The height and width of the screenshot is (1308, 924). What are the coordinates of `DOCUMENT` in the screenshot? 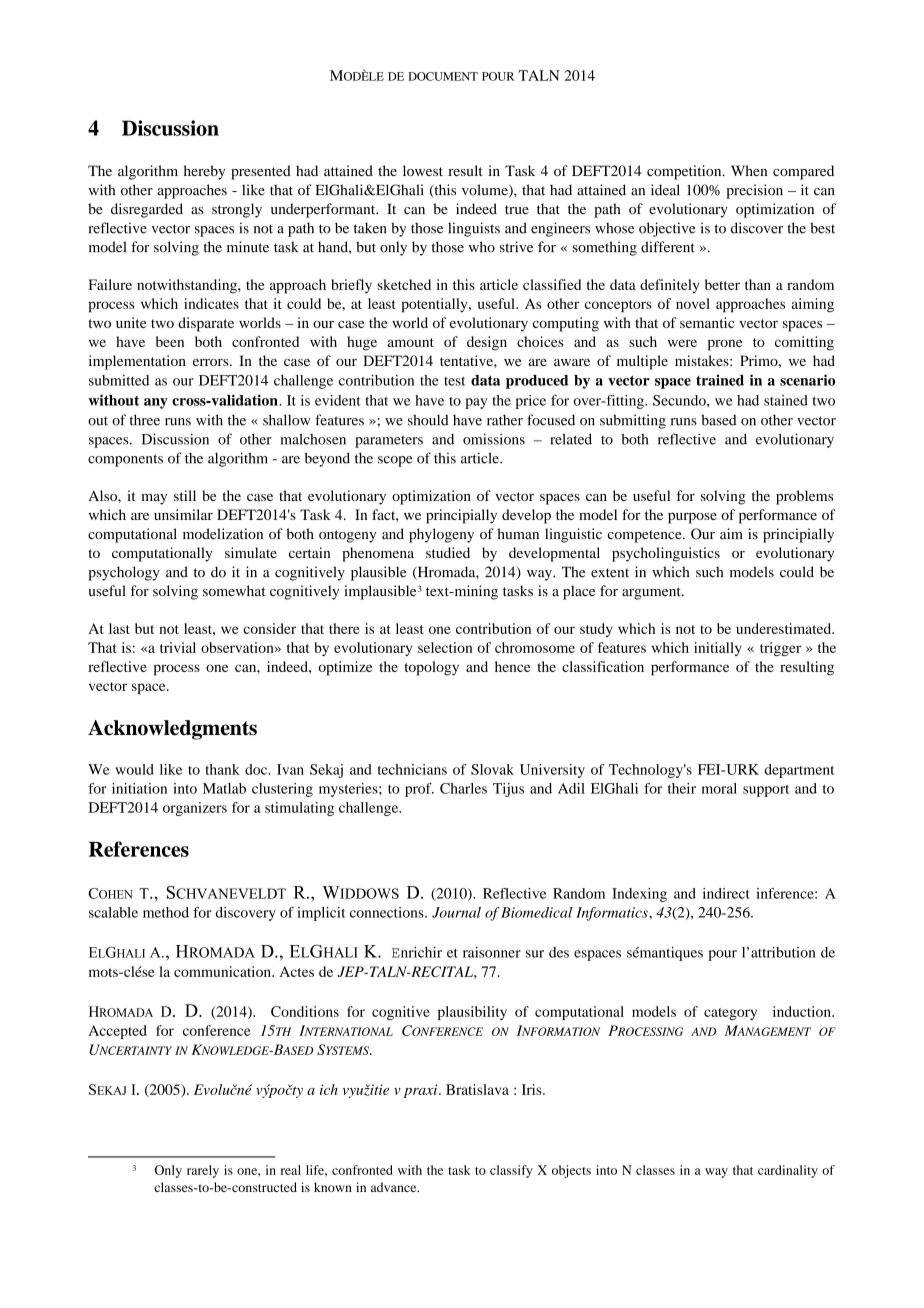 It's located at (443, 76).
